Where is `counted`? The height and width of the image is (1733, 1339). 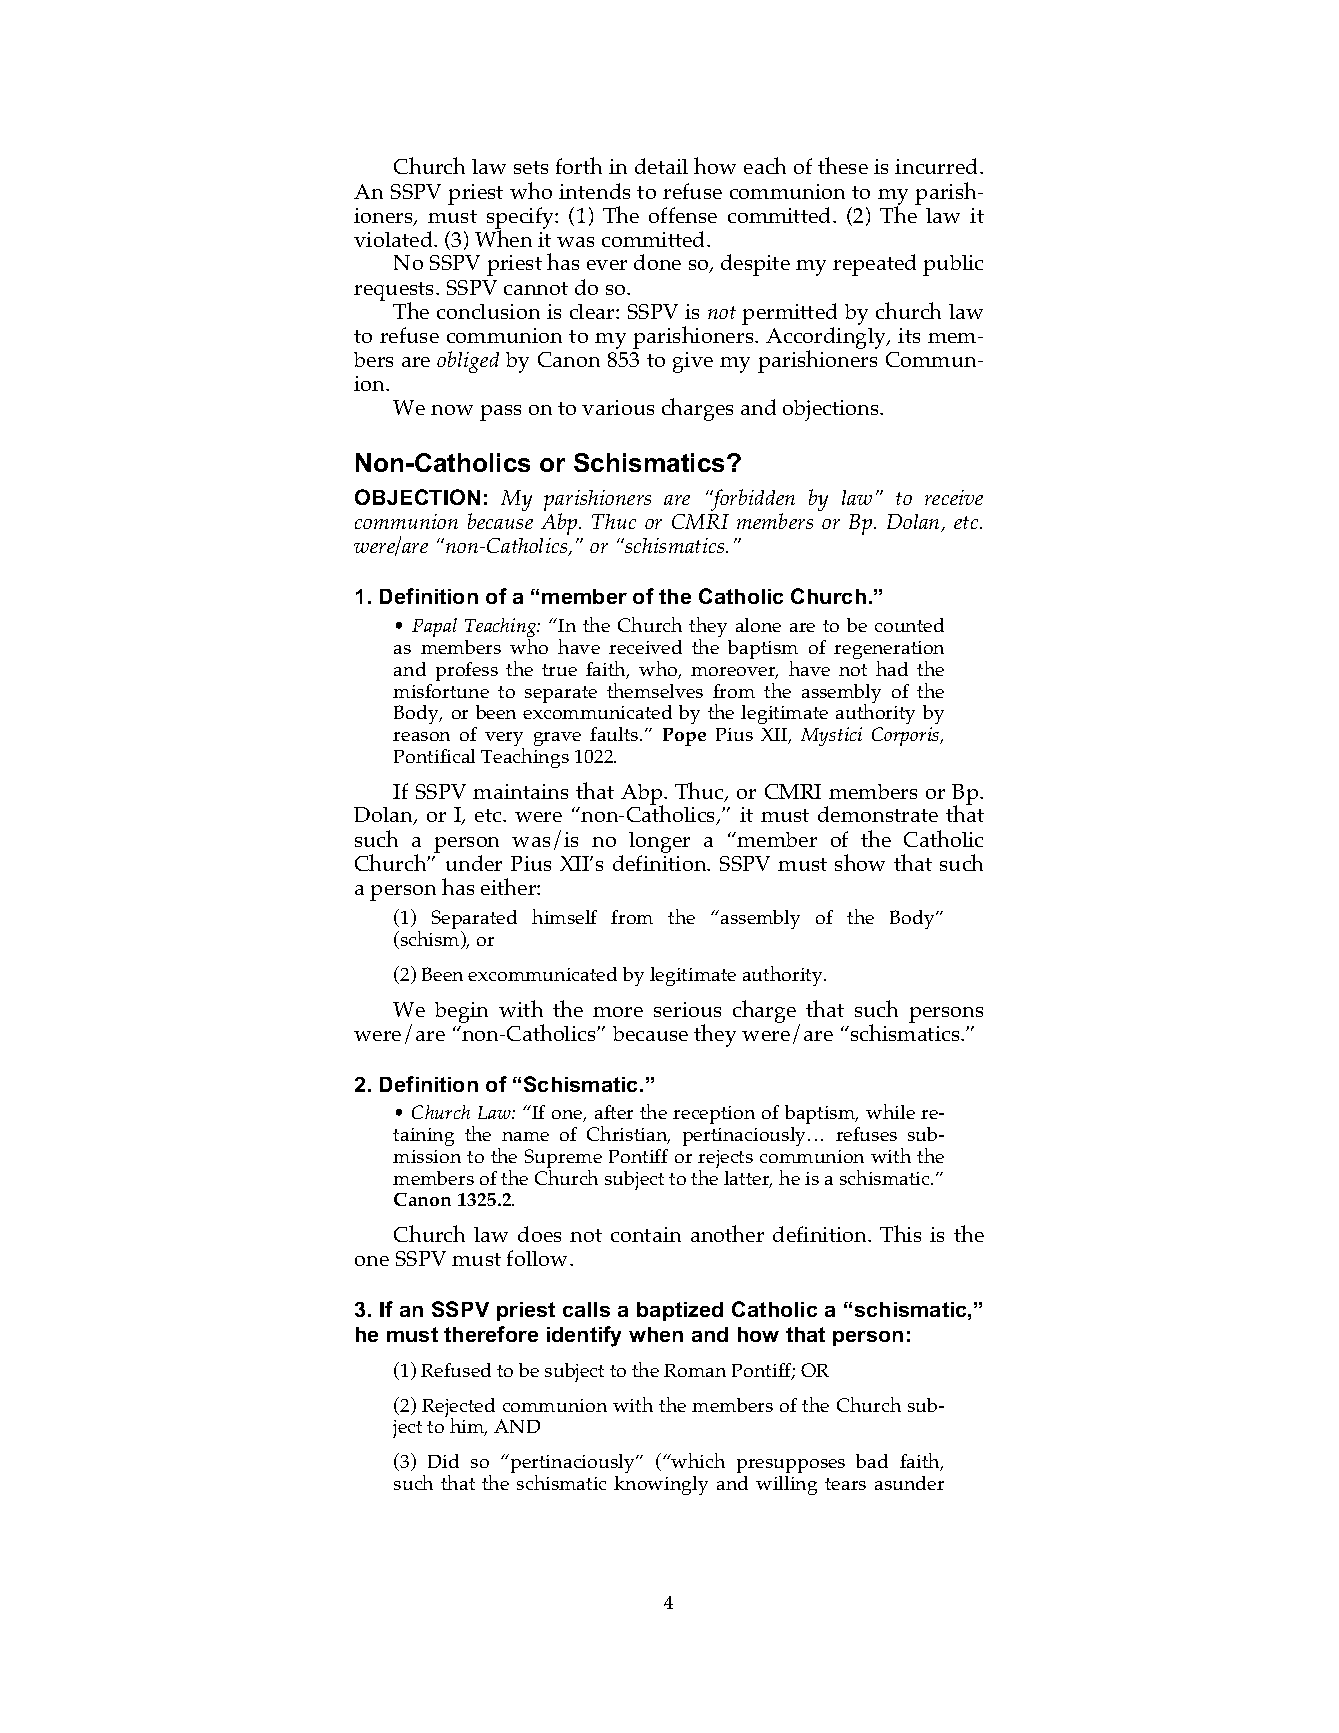
counted is located at coordinates (909, 625).
